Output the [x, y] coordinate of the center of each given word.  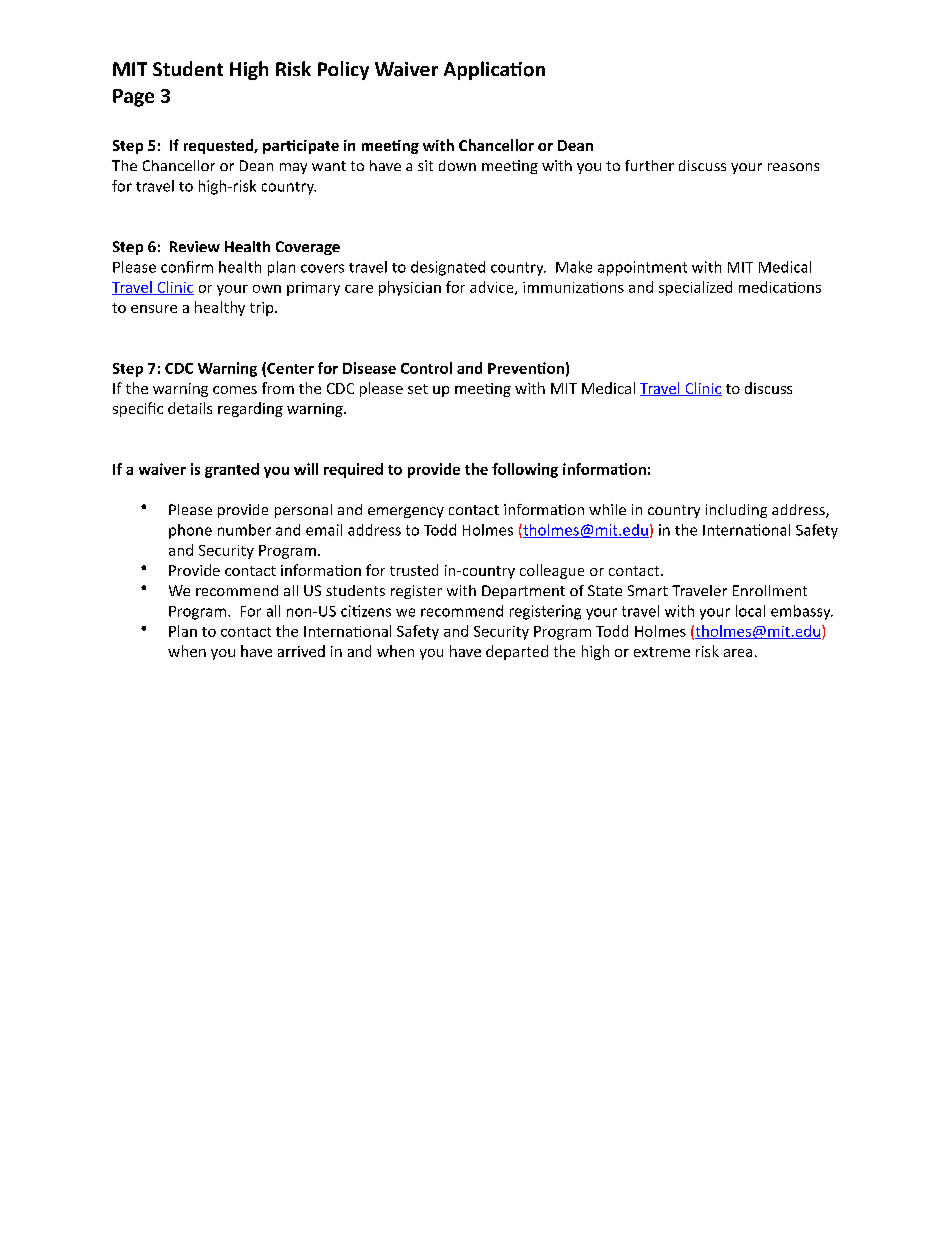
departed [517, 652]
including [736, 511]
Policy [343, 70]
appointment [642, 268]
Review [195, 246]
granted [232, 470]
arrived [301, 651]
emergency [406, 512]
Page [133, 98]
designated [448, 268]
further [649, 165]
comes [235, 390]
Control [426, 368]
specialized [695, 288]
